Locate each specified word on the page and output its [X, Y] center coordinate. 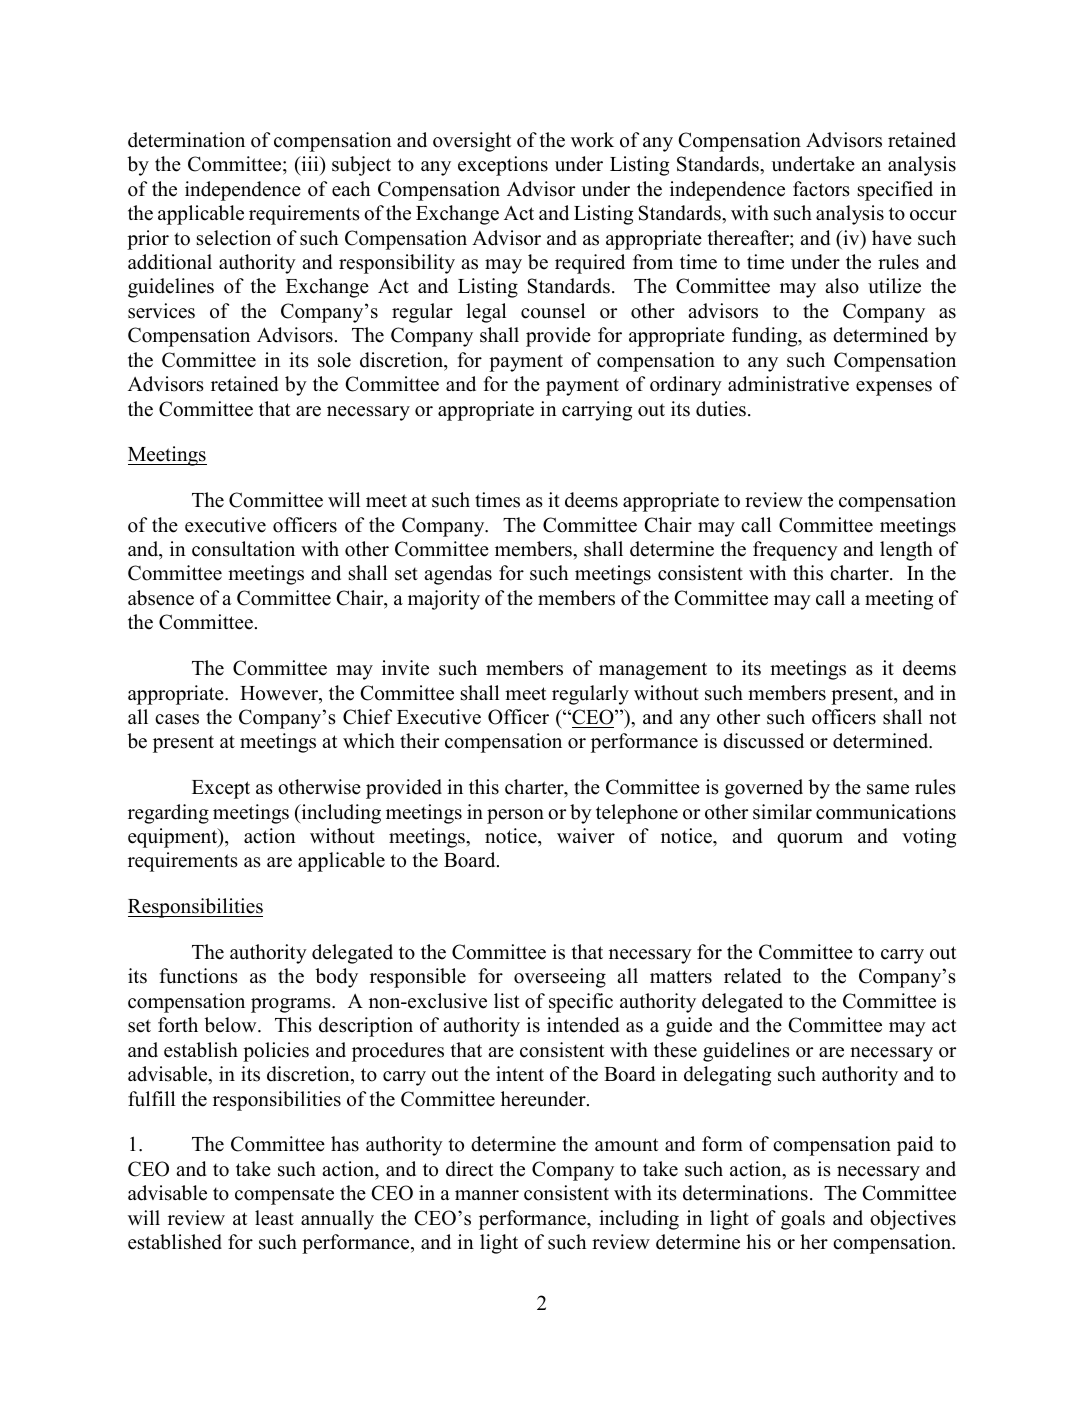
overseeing [560, 978]
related [752, 976]
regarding [168, 814]
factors [821, 189]
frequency [795, 551]
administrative [788, 384]
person [515, 816]
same [888, 789]
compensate [284, 1196]
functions [198, 976]
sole [334, 360]
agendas [458, 575]
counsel [553, 311]
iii [310, 163]
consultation [243, 549]
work [592, 140]
